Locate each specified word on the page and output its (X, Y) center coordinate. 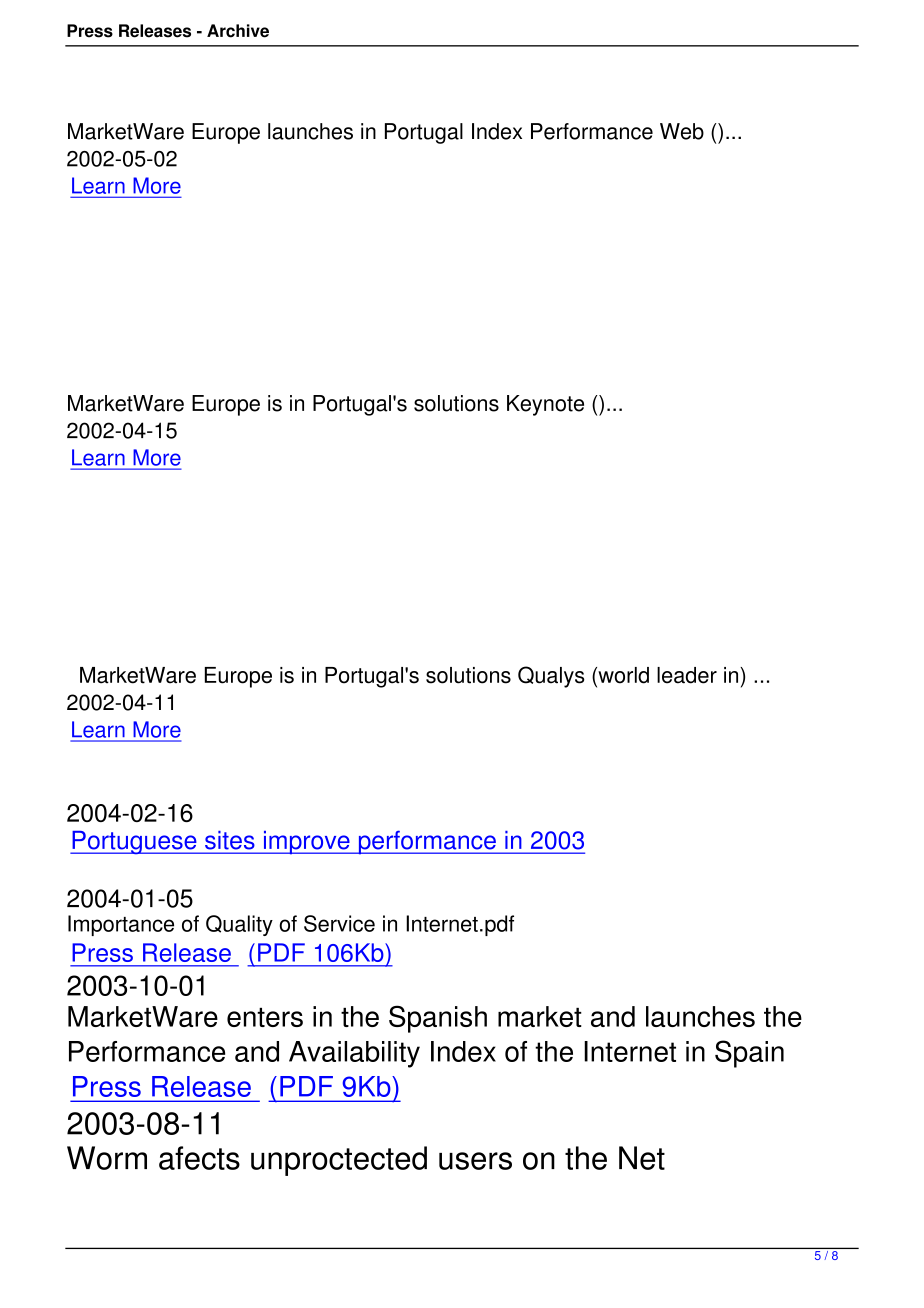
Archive (238, 31)
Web (682, 131)
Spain (749, 1054)
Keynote (545, 405)
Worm (107, 1158)
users (475, 1161)
